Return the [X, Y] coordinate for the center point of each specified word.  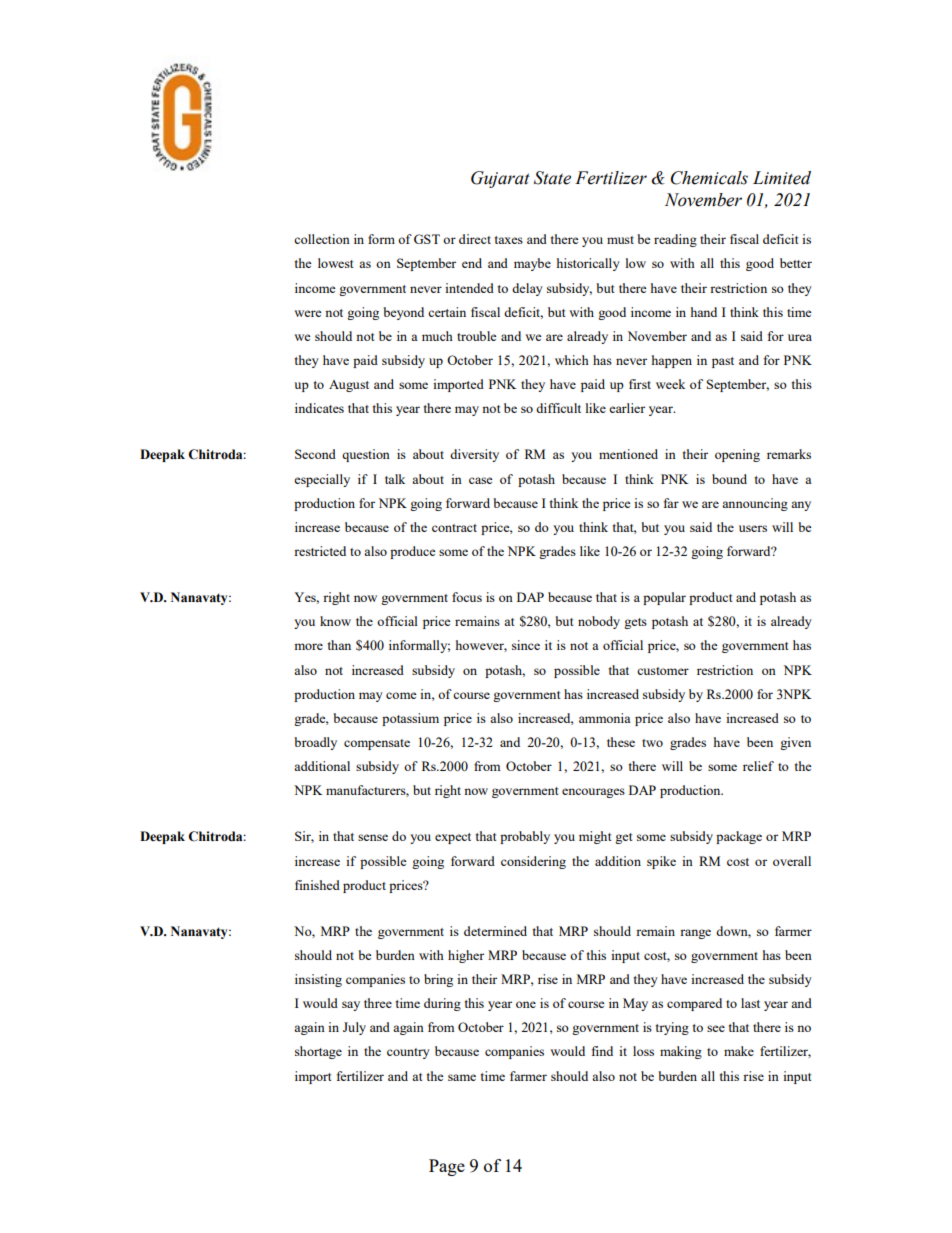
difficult [558, 408]
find [602, 1051]
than [339, 645]
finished [317, 885]
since [526, 645]
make [739, 1051]
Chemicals [709, 178]
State [552, 178]
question [366, 455]
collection [322, 239]
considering [533, 862]
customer [663, 671]
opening [737, 455]
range [695, 934]
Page [447, 1167]
